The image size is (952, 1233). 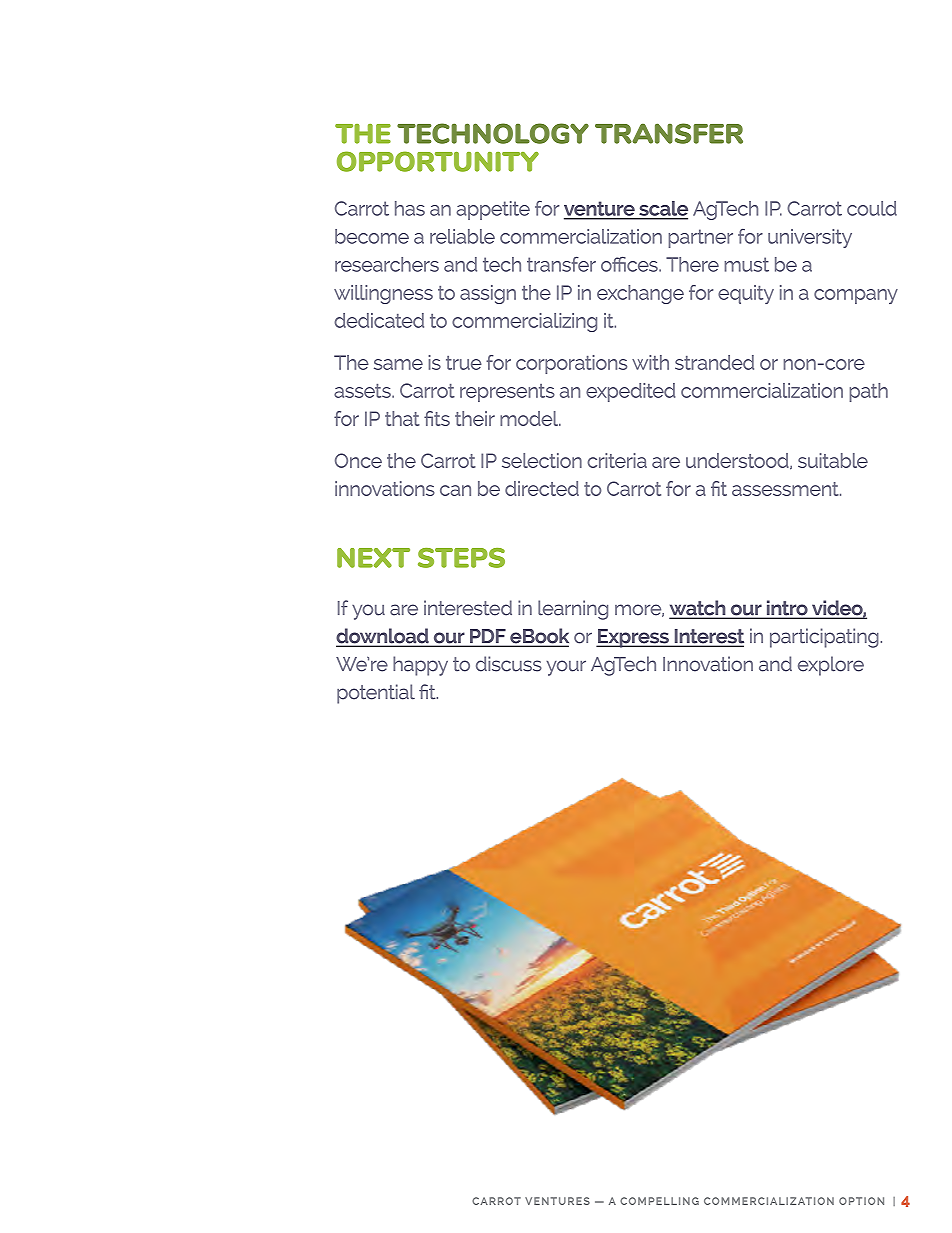 I want to click on could, so click(x=872, y=208).
